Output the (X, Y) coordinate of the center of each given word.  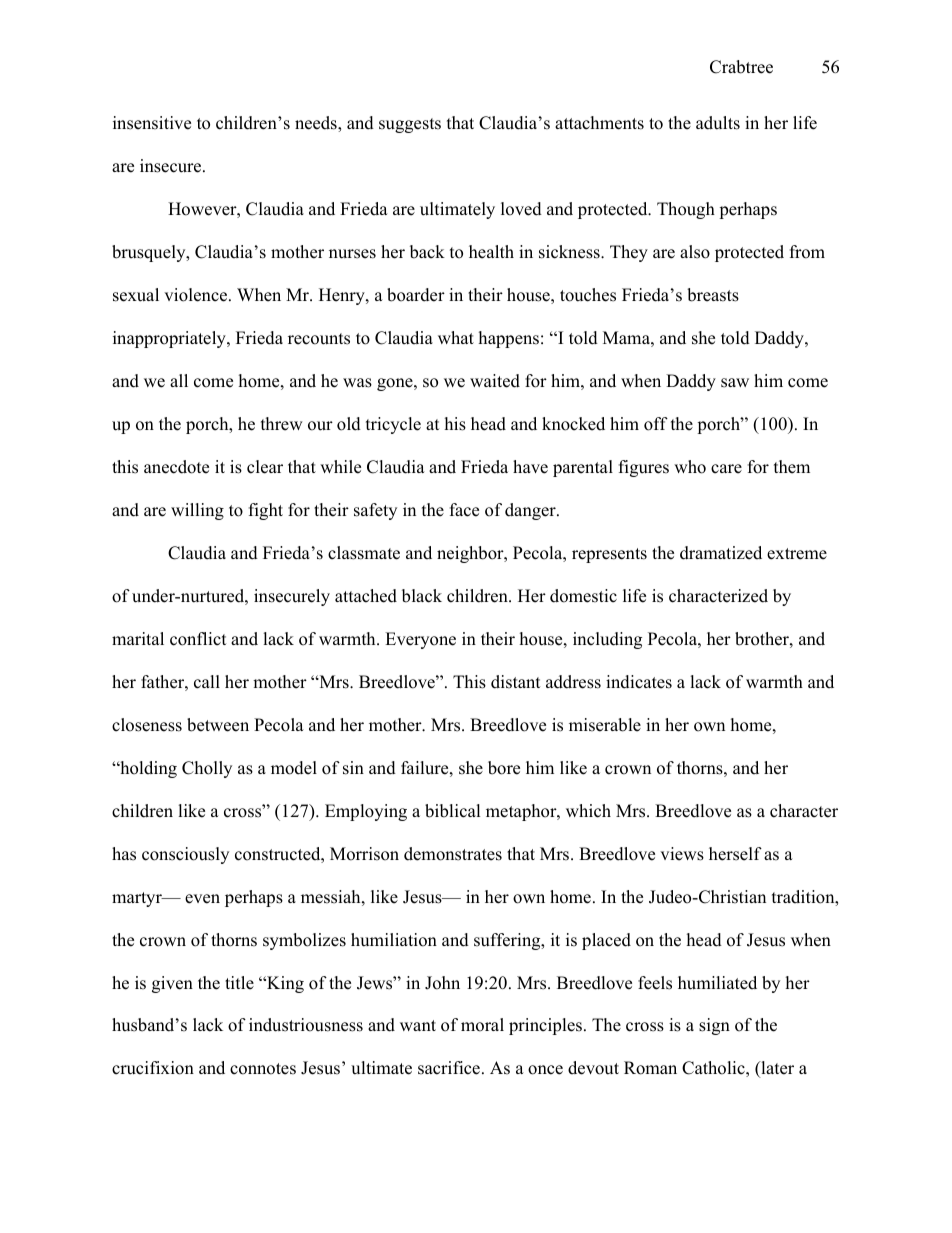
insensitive (152, 123)
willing (197, 511)
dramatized (721, 553)
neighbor (471, 554)
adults (718, 123)
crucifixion (153, 1068)
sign (714, 1026)
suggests (410, 125)
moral (482, 1025)
